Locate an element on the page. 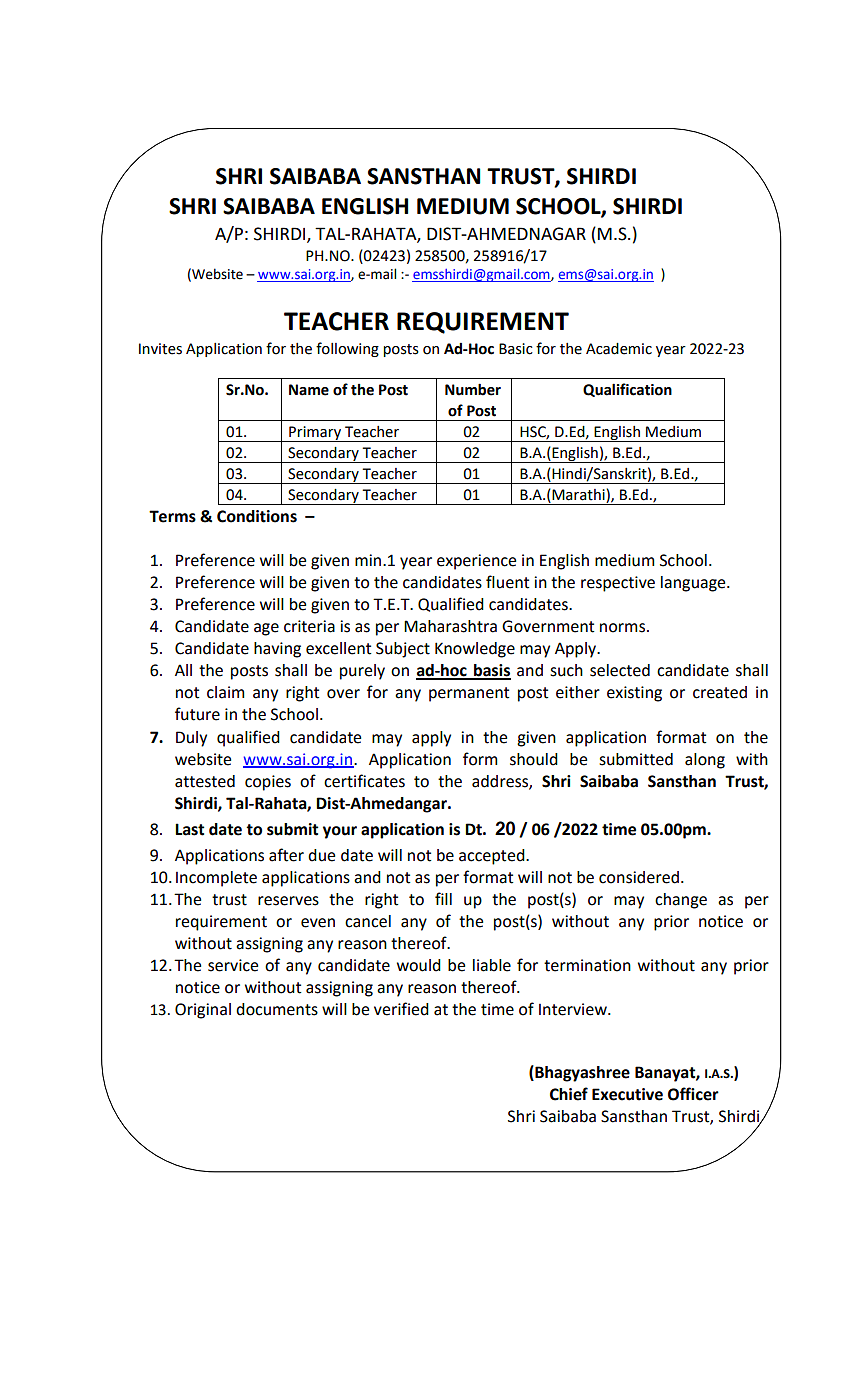  Invites is located at coordinates (160, 349).
